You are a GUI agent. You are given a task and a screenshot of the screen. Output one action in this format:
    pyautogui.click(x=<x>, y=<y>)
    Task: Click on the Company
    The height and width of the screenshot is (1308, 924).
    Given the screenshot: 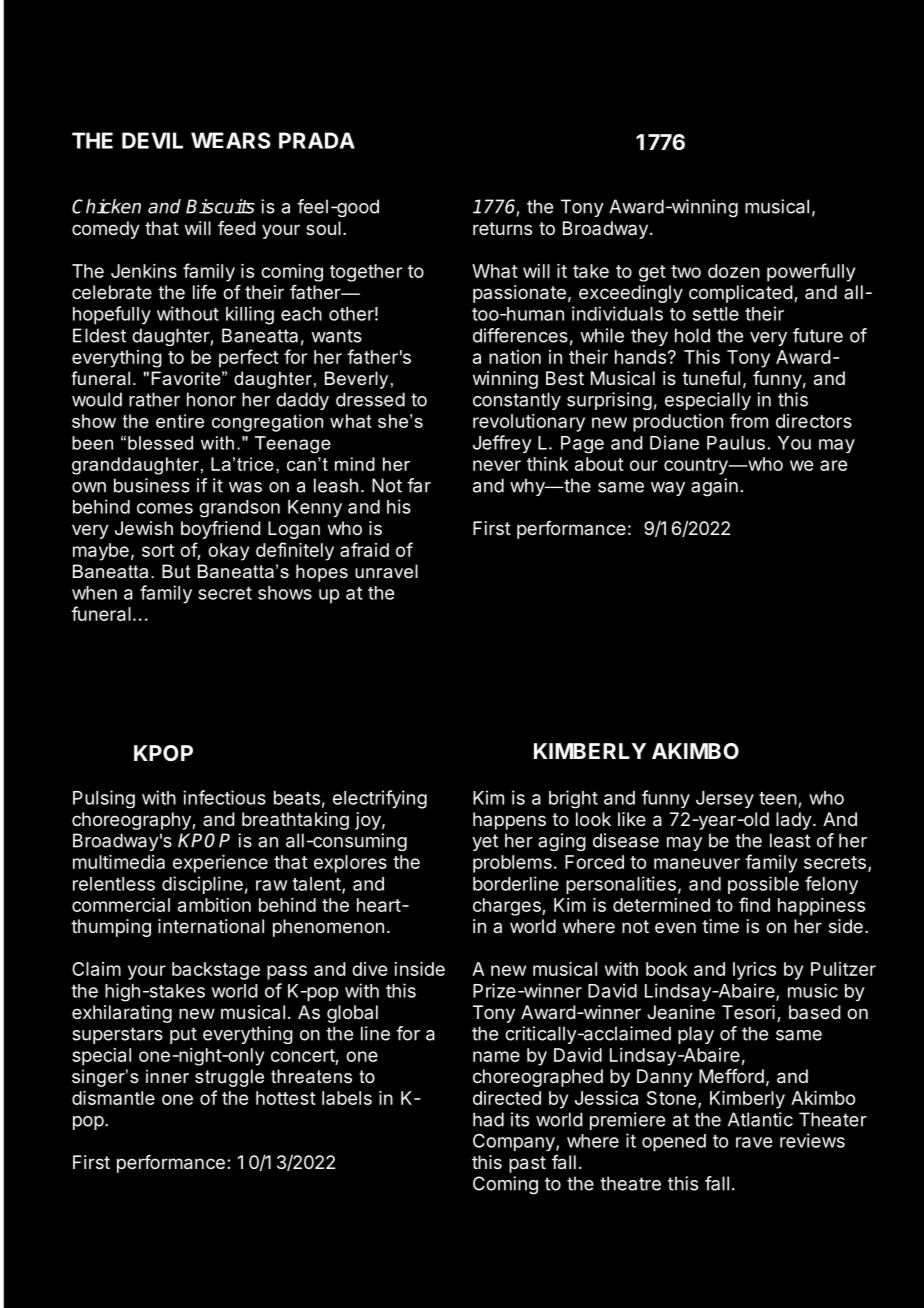 What is the action you would take?
    pyautogui.click(x=515, y=1142)
